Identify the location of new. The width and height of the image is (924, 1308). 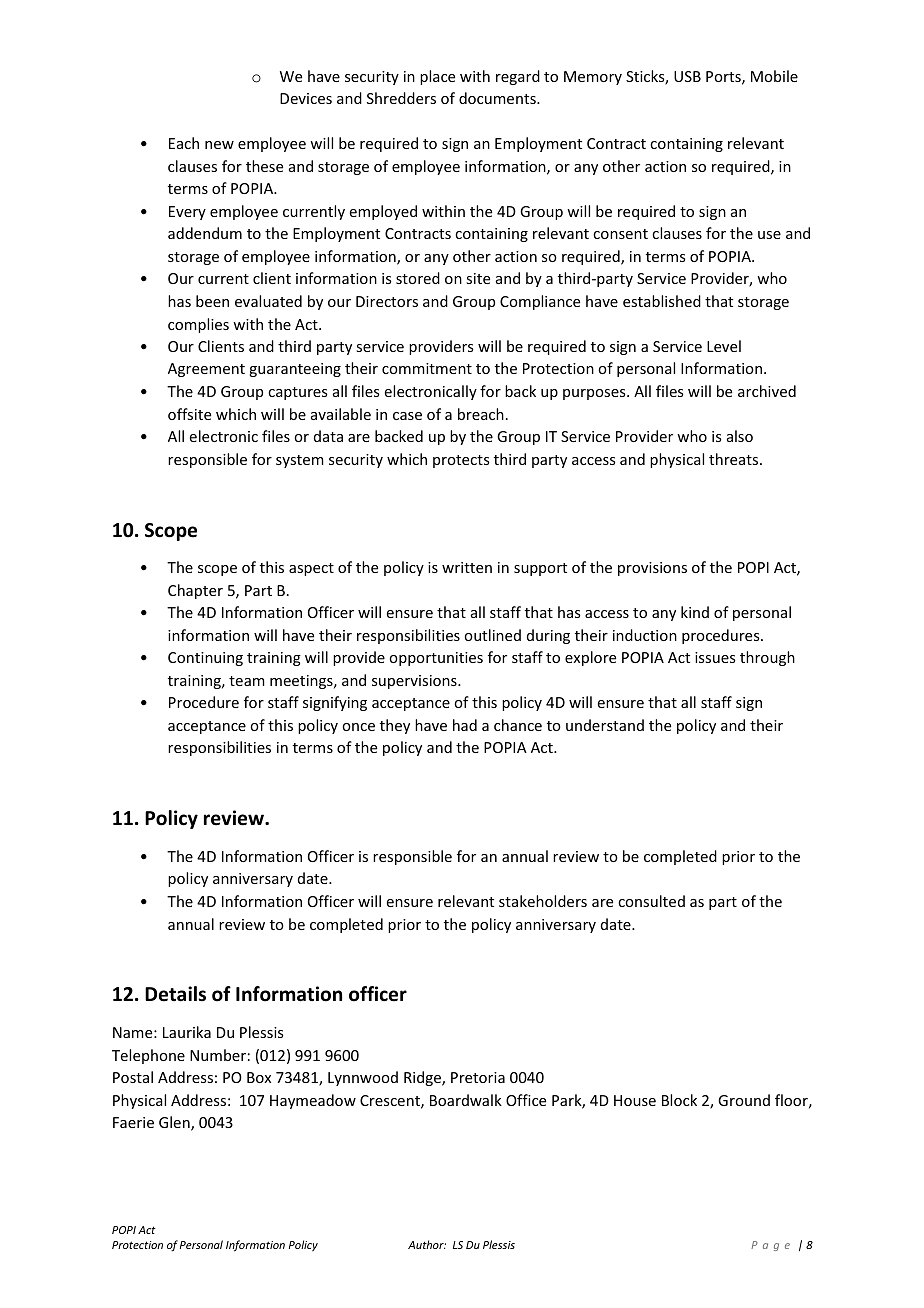
(219, 145).
